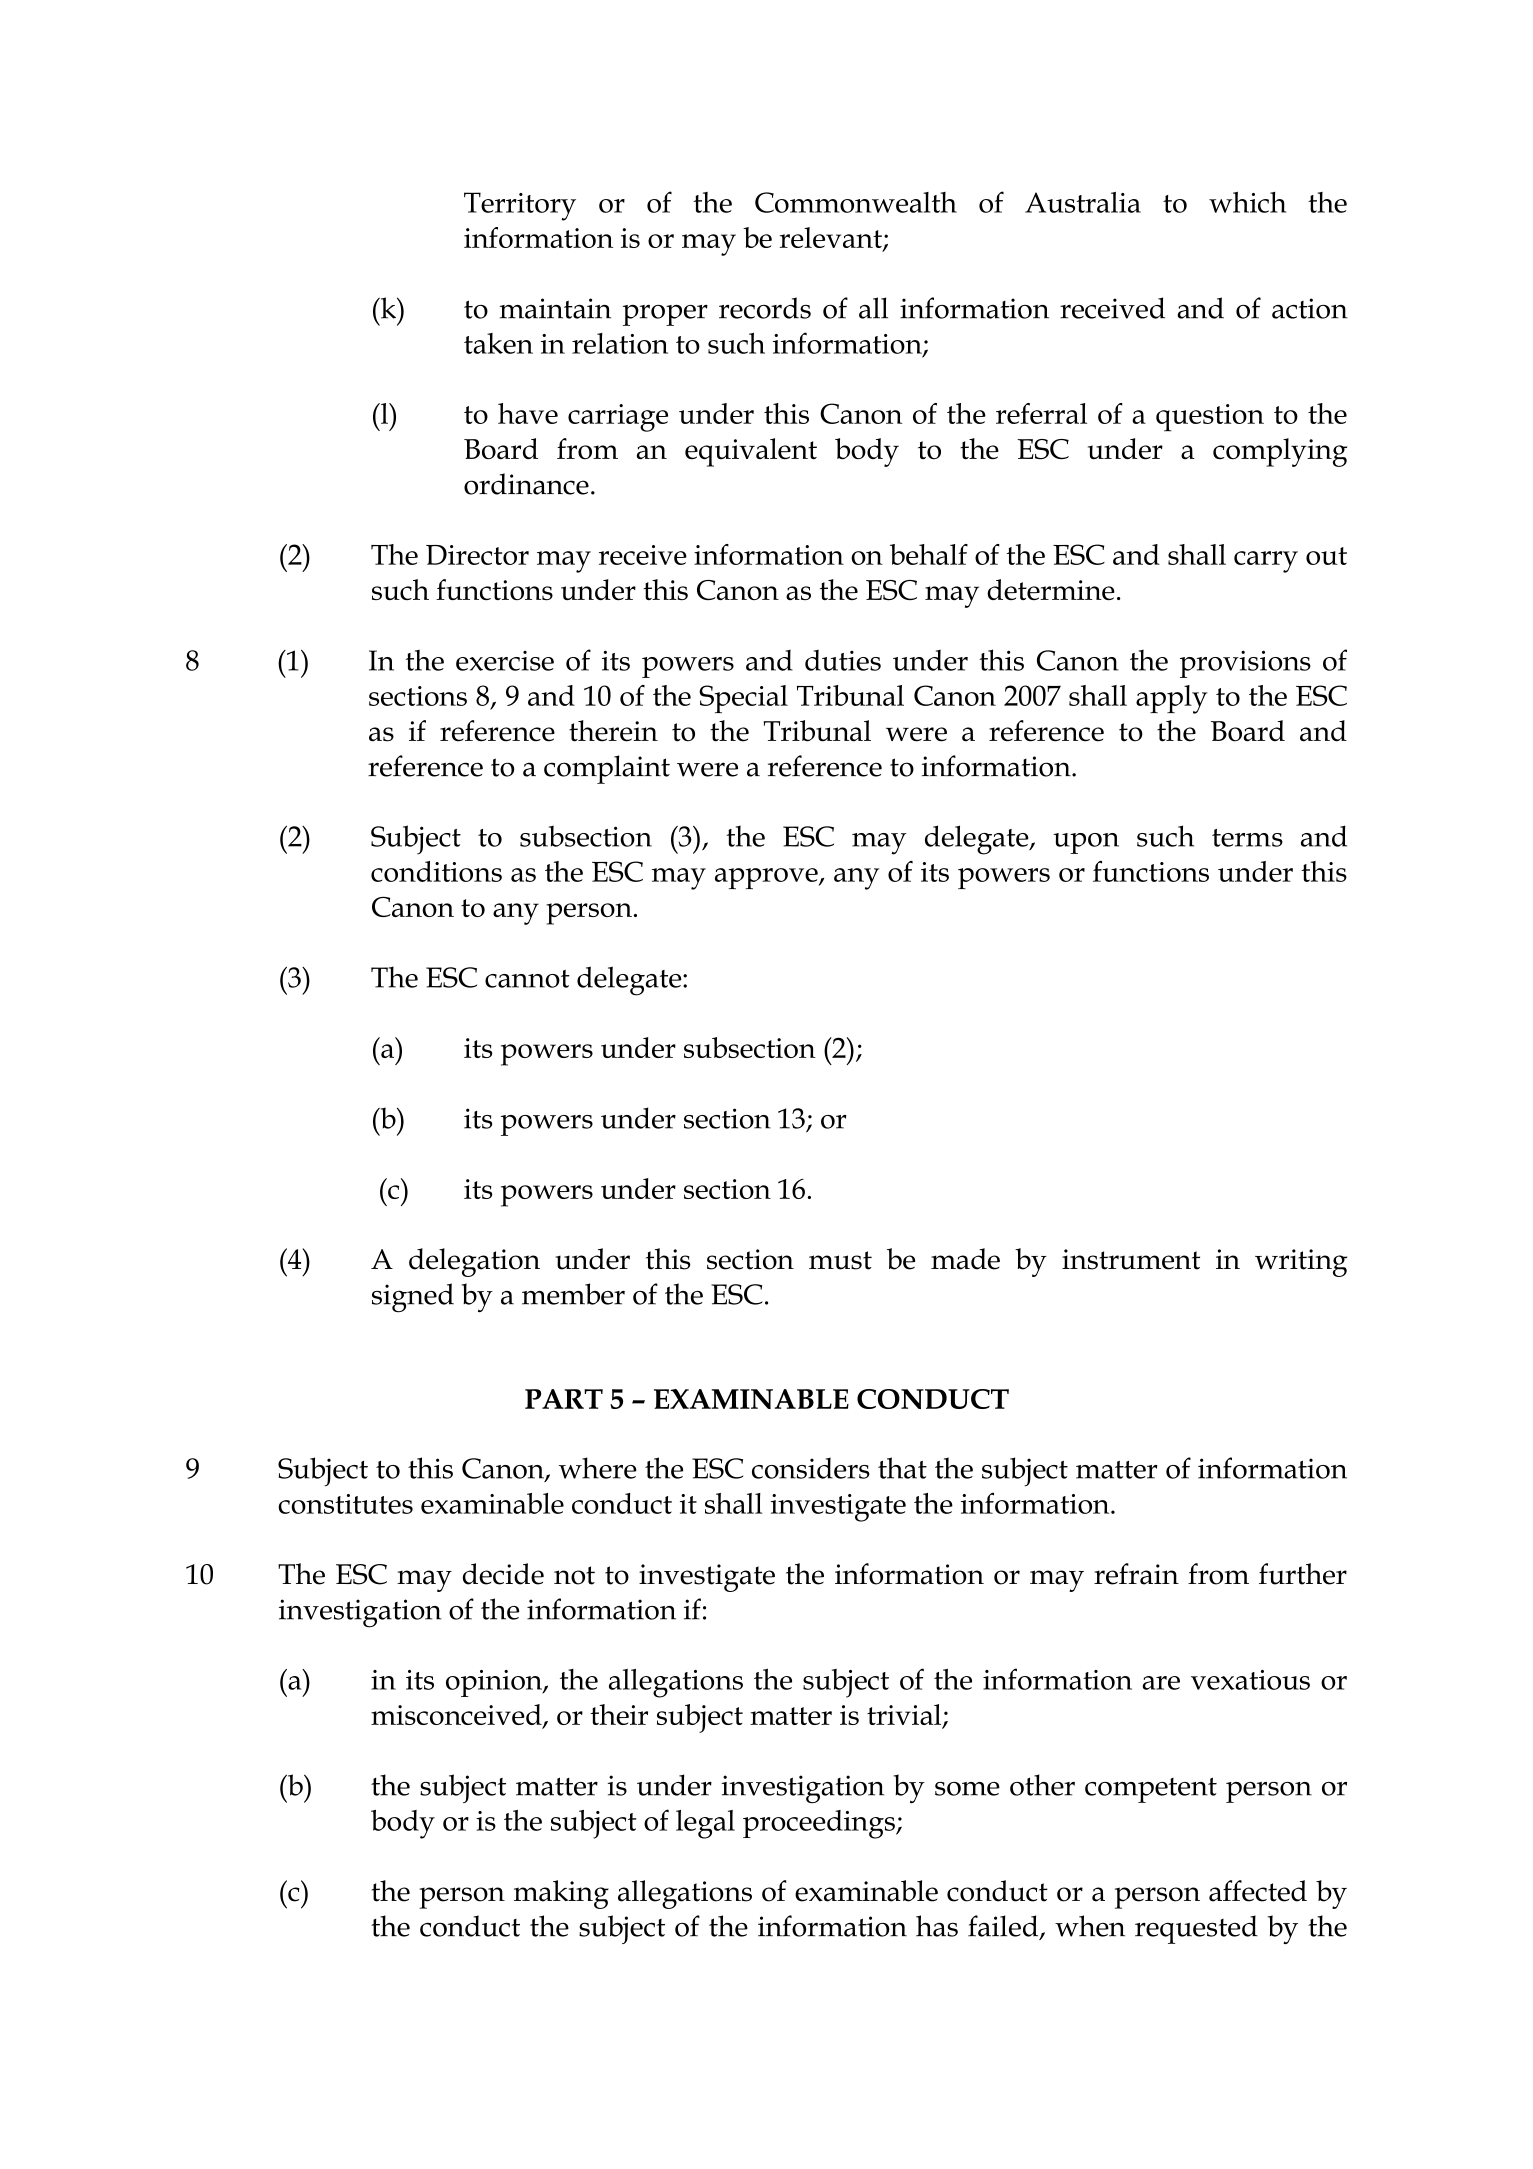  I want to click on Territory, so click(520, 206).
